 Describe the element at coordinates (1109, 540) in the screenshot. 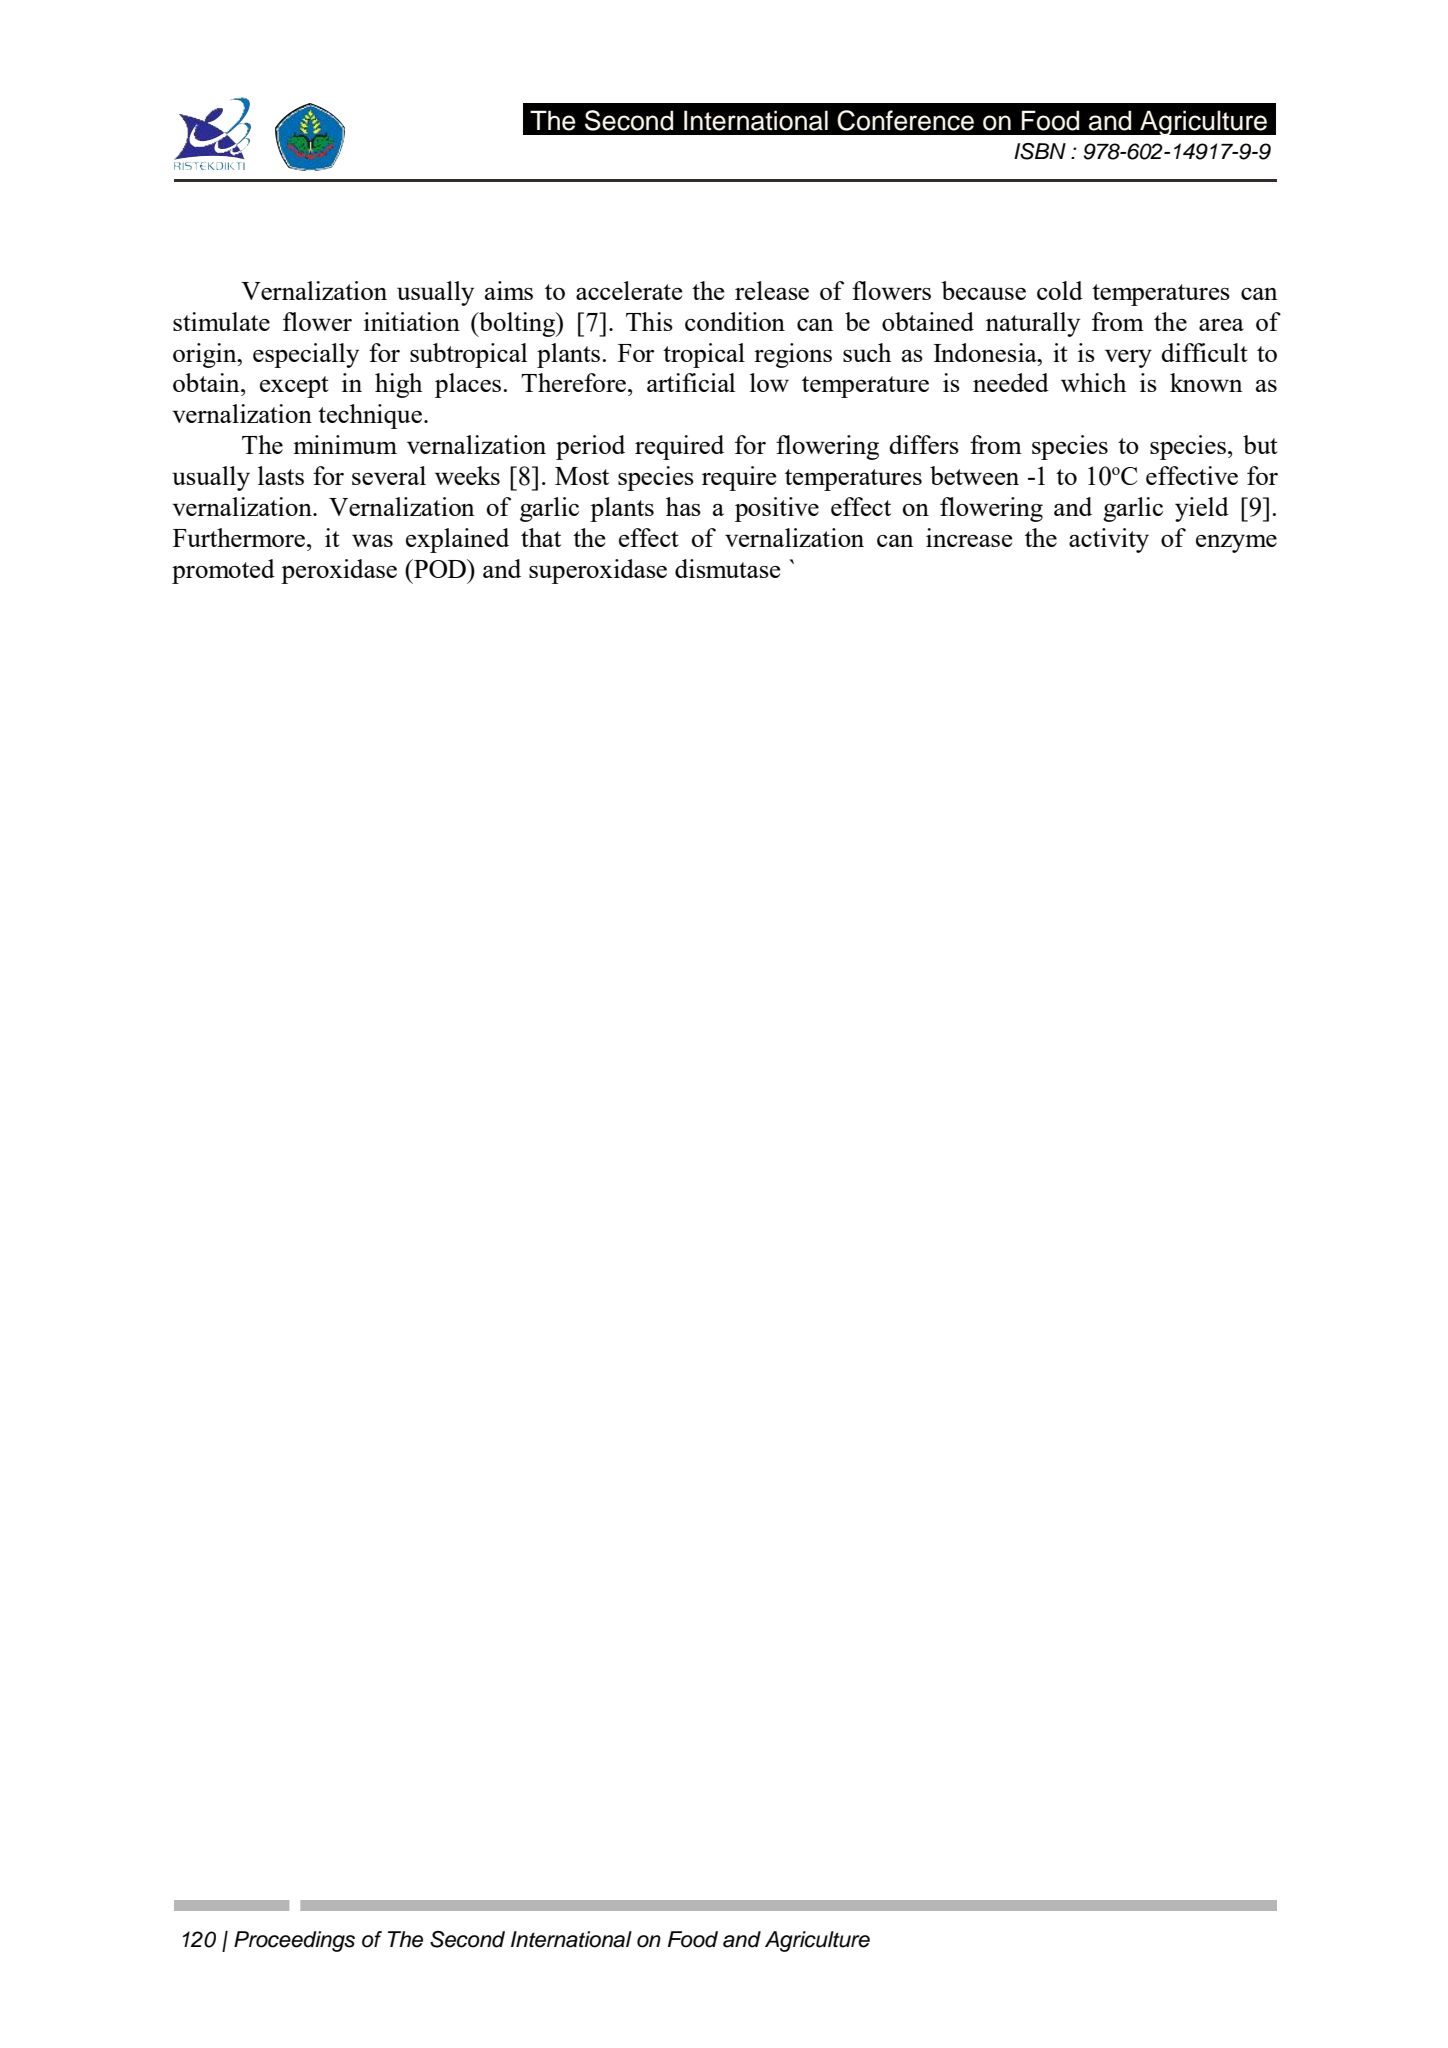

I see `activity` at that location.
